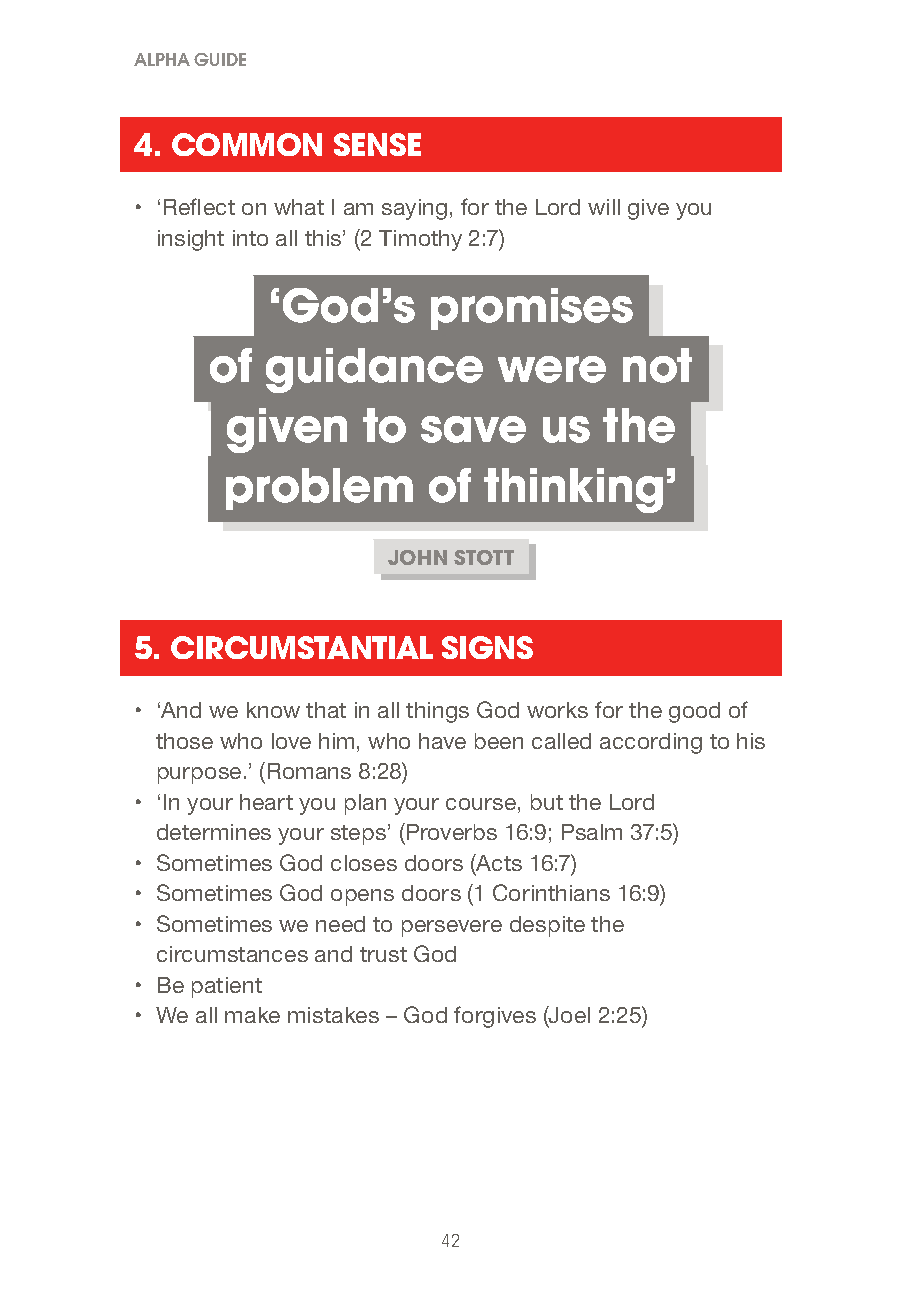 Image resolution: width=924 pixels, height=1308 pixels. Describe the element at coordinates (383, 954) in the screenshot. I see `trust` at that location.
